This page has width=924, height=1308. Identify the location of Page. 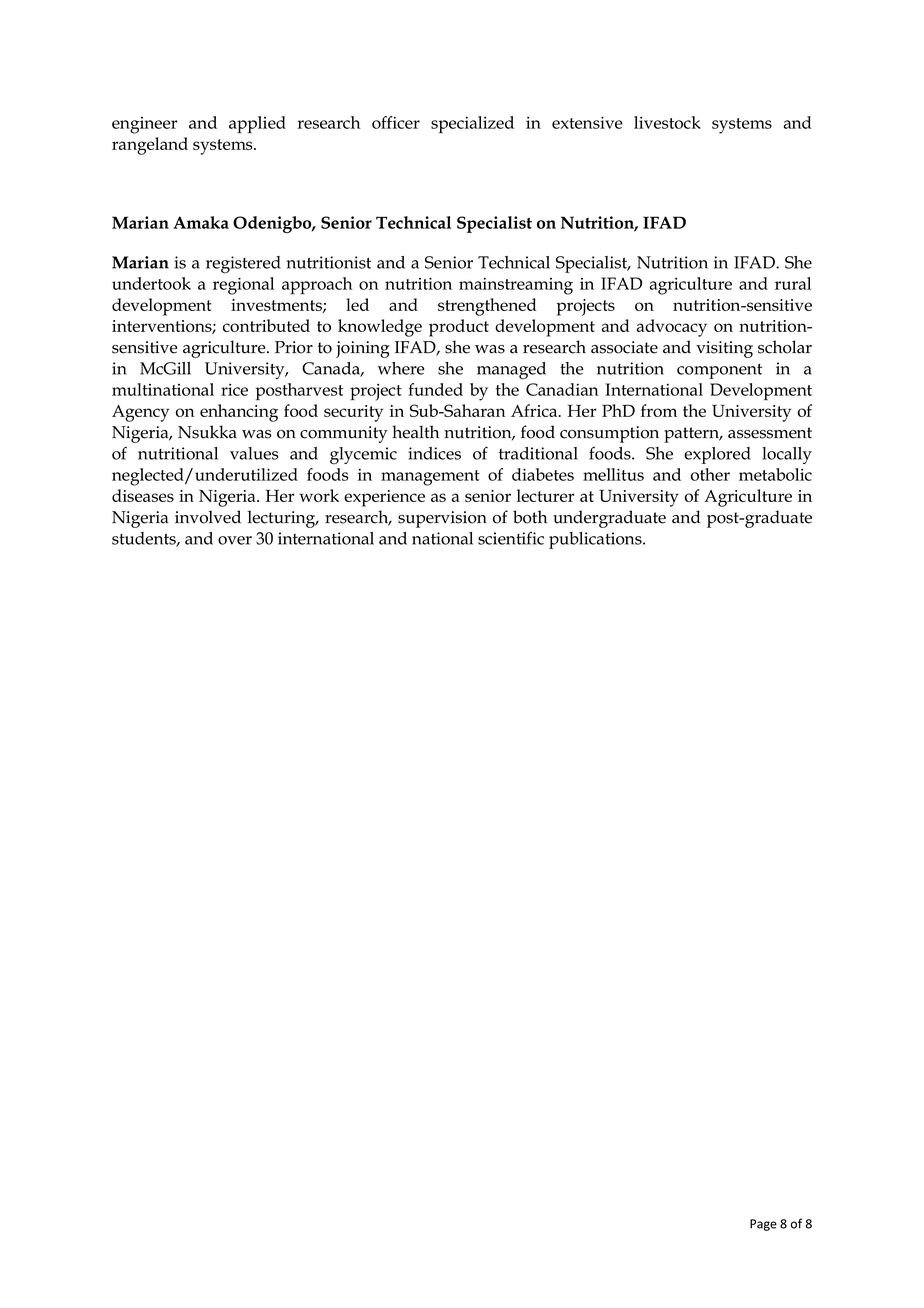
(763, 1225).
